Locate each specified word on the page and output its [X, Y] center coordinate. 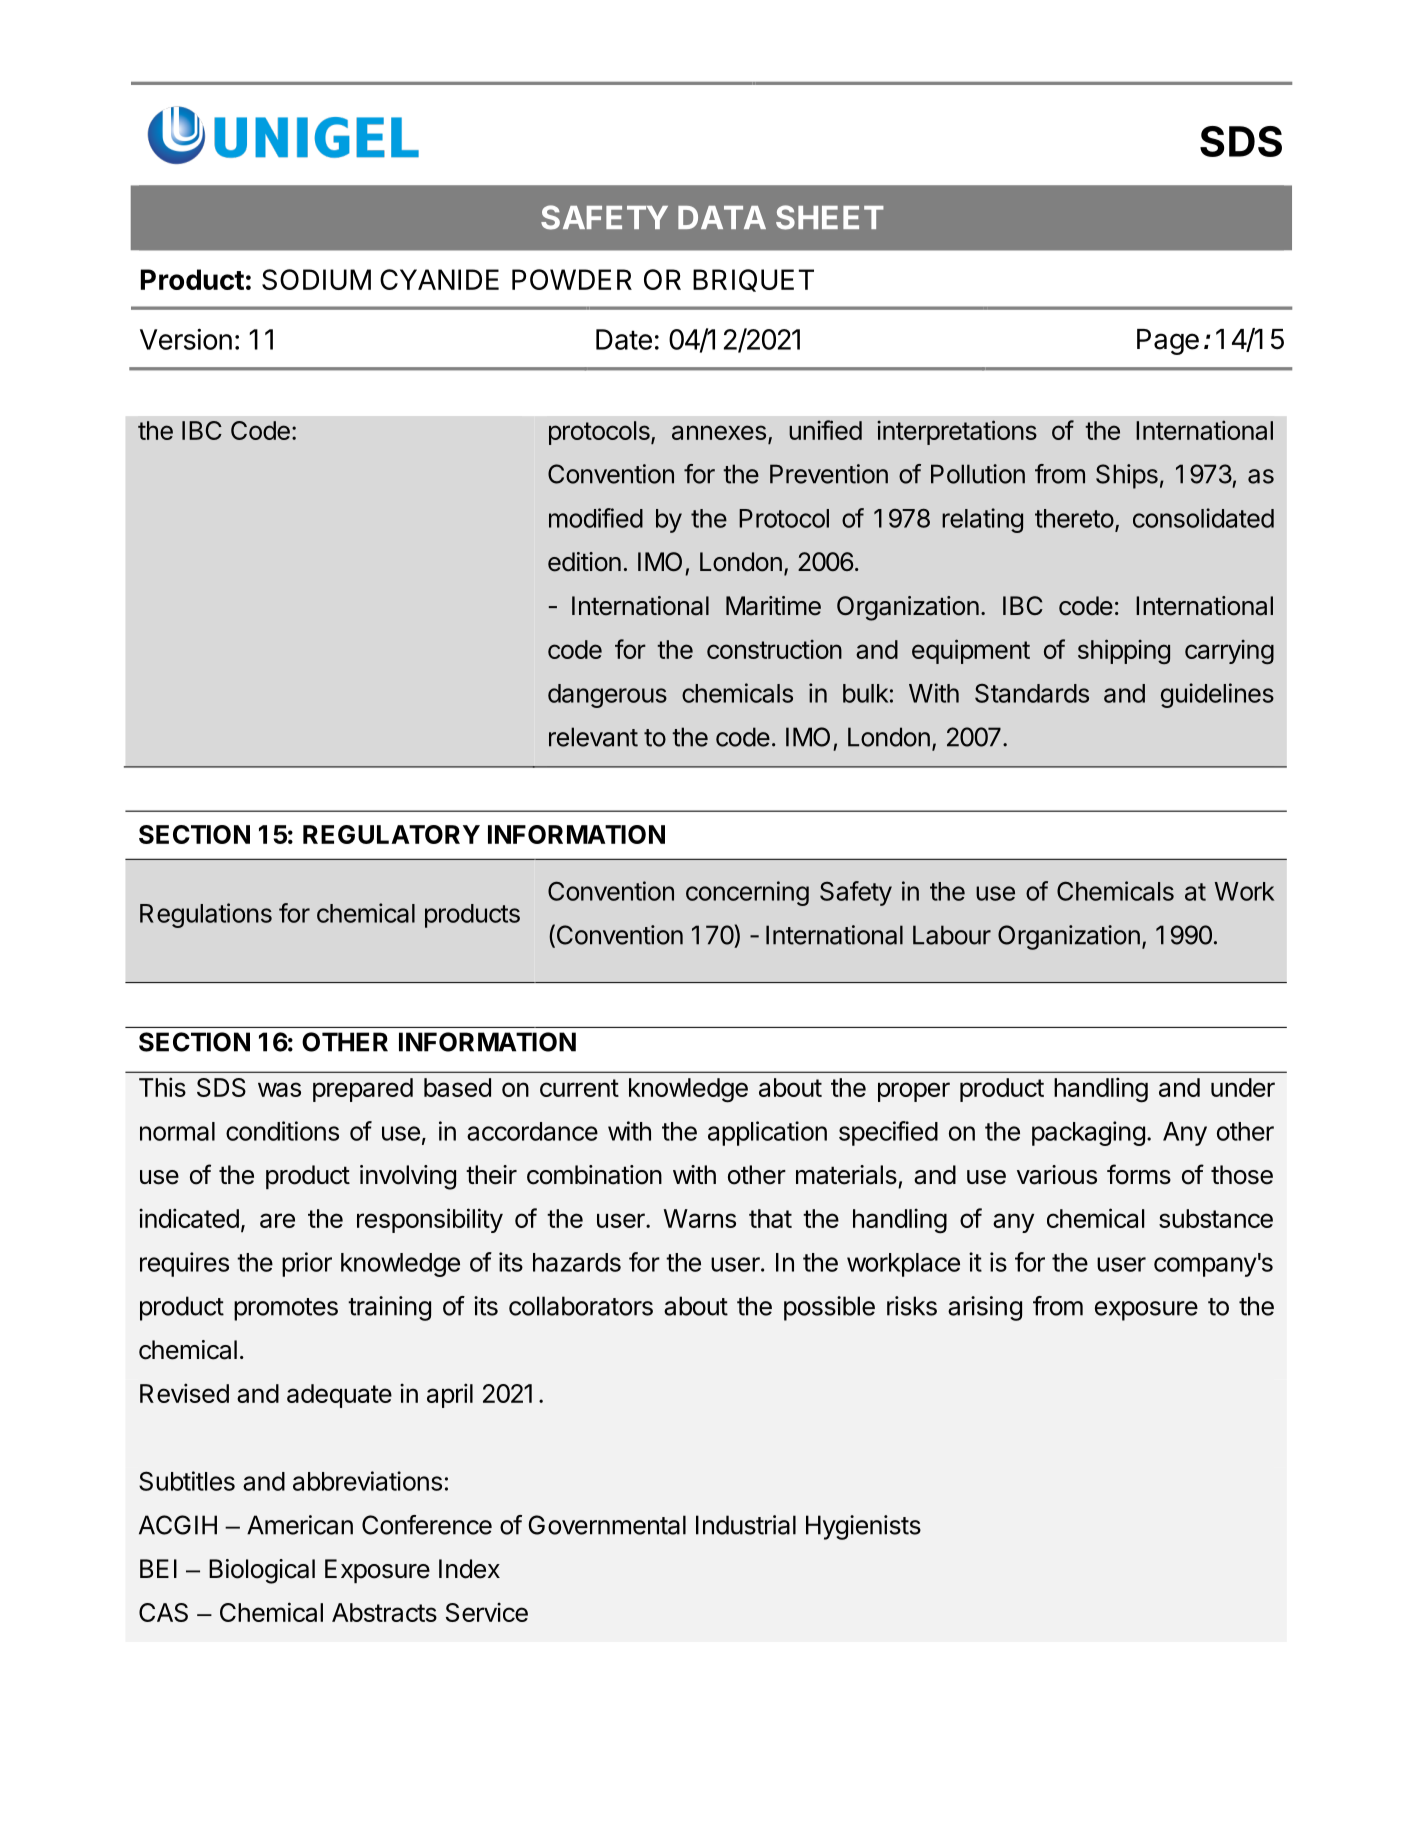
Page [1168, 342]
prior [307, 1264]
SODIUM [316, 279]
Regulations [206, 915]
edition [584, 562]
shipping [1124, 651]
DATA [722, 217]
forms [1139, 1174]
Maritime [773, 606]
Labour [952, 935]
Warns [700, 1218]
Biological [262, 1571]
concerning [747, 893]
